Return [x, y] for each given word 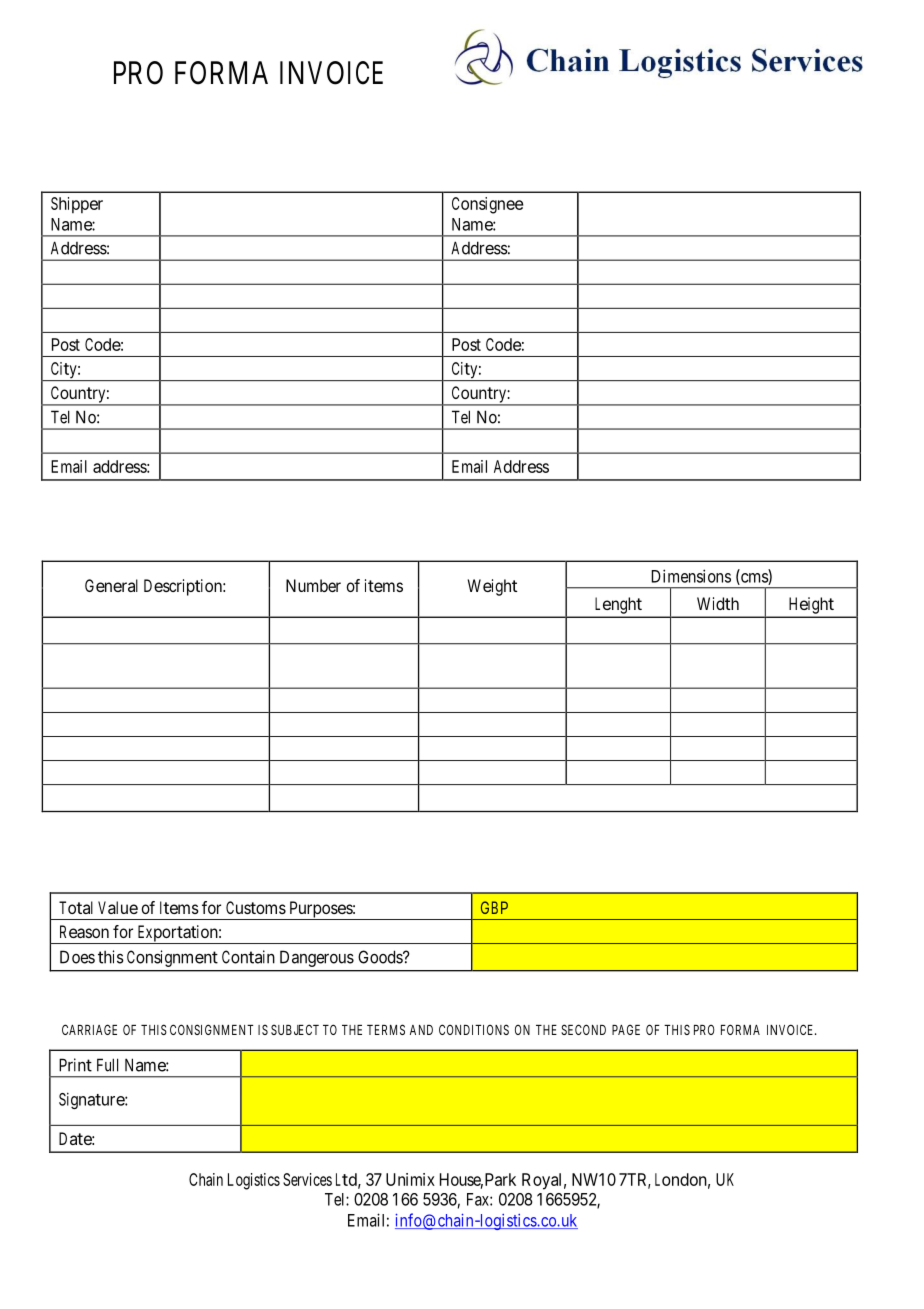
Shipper [77, 205]
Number [313, 585]
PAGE [626, 1029]
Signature [92, 1100]
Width [718, 603]
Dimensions [691, 576]
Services [307, 1179]
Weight [492, 587]
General [111, 585]
